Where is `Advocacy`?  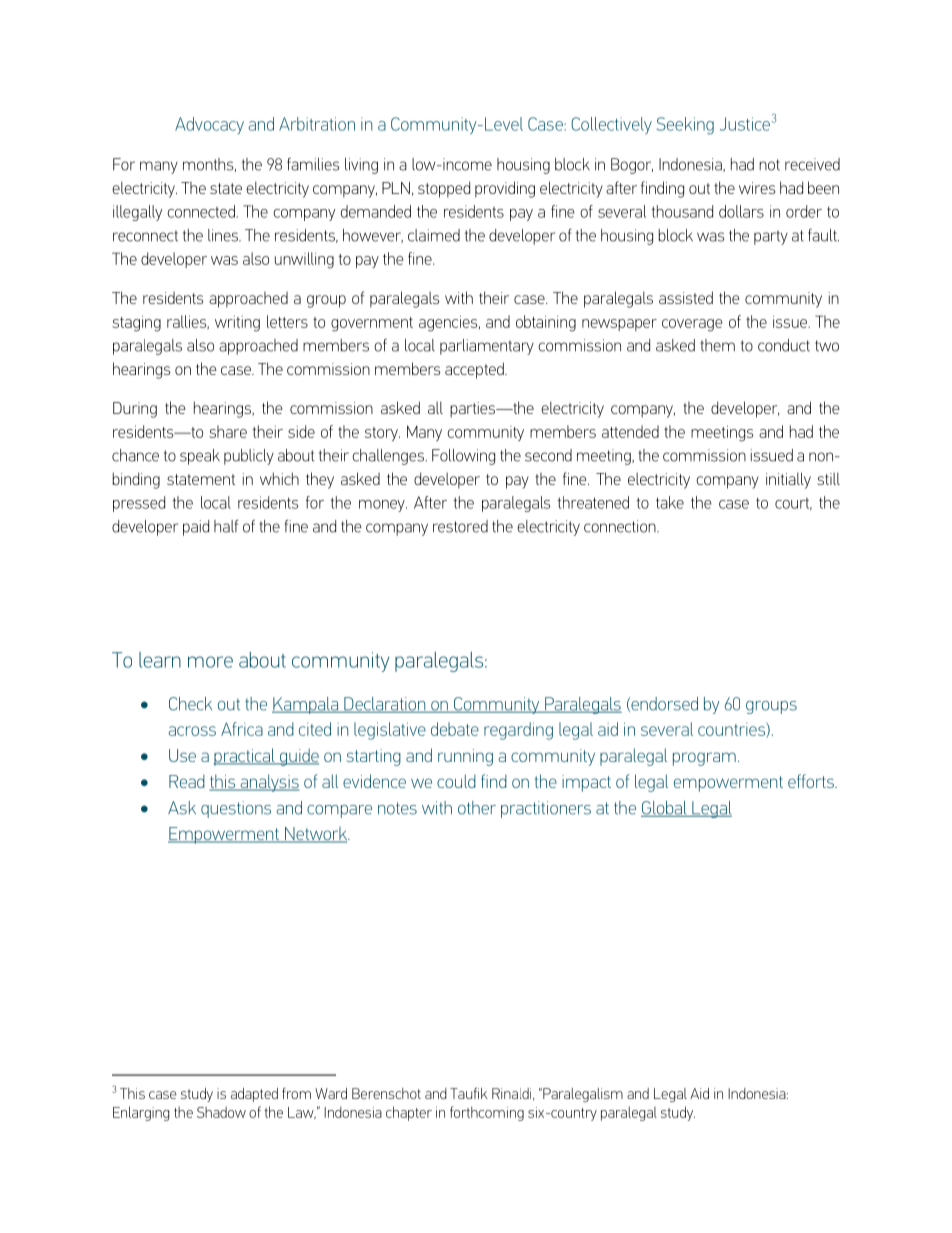 Advocacy is located at coordinates (209, 125).
